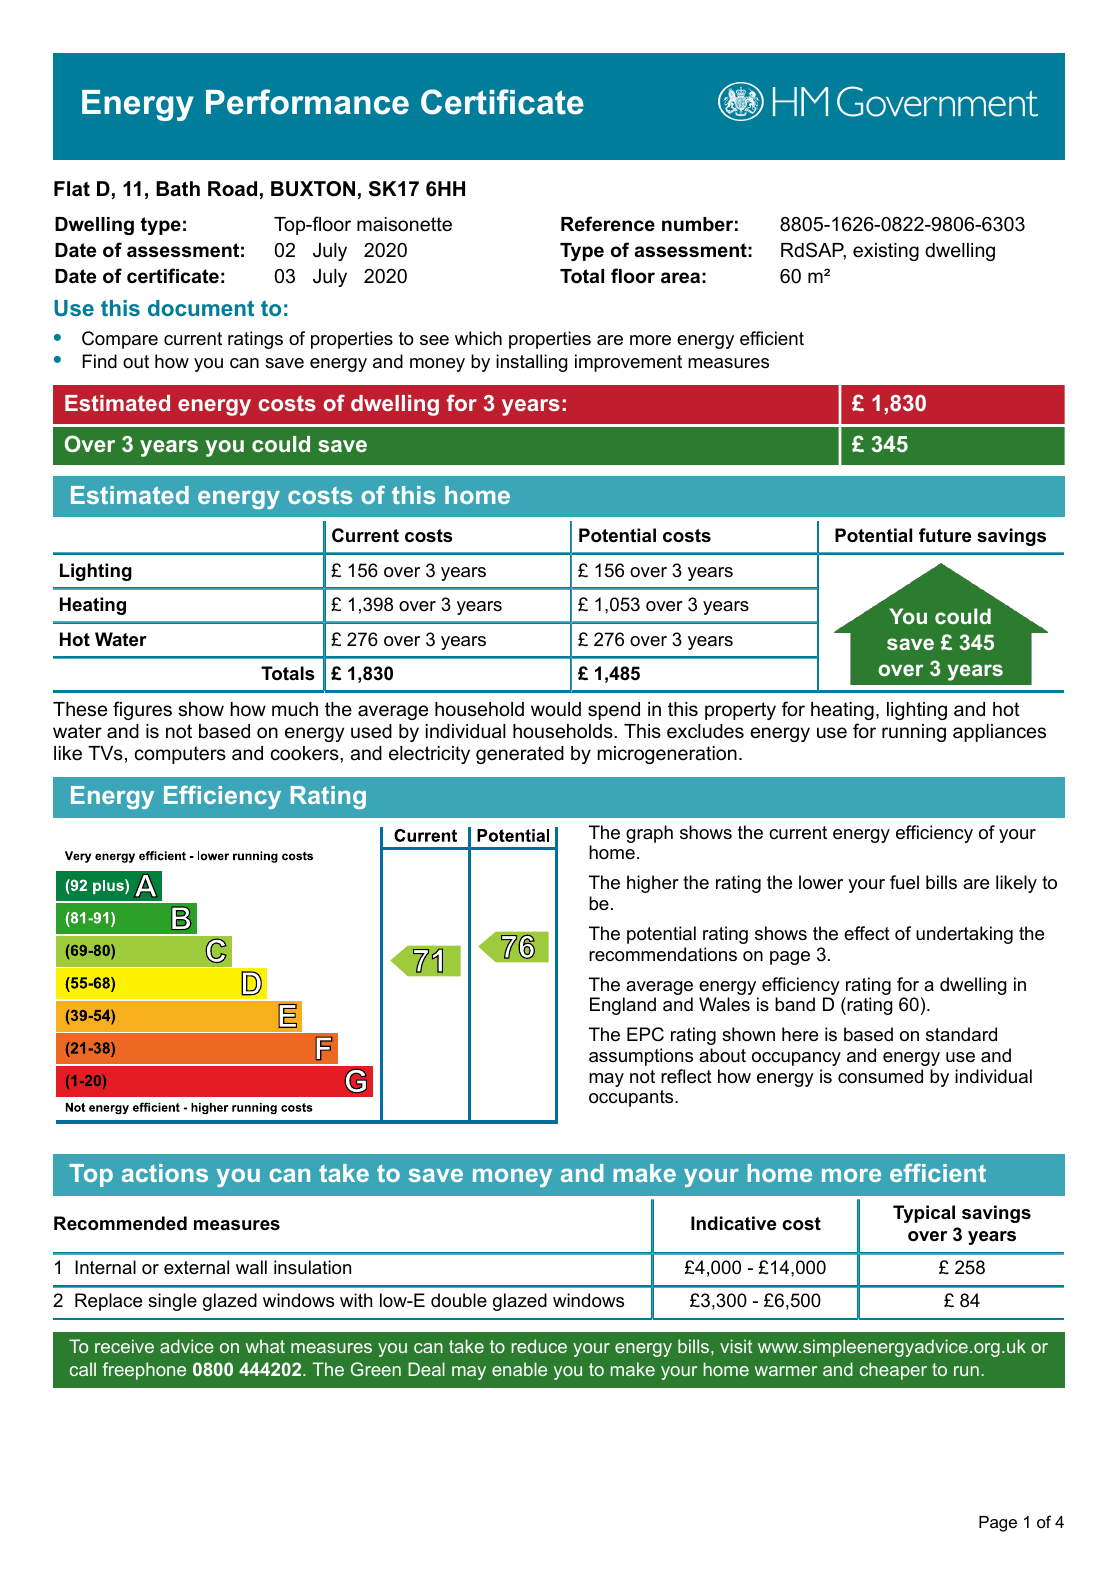  What do you see at coordinates (539, 1346) in the screenshot?
I see `reduce` at bounding box center [539, 1346].
